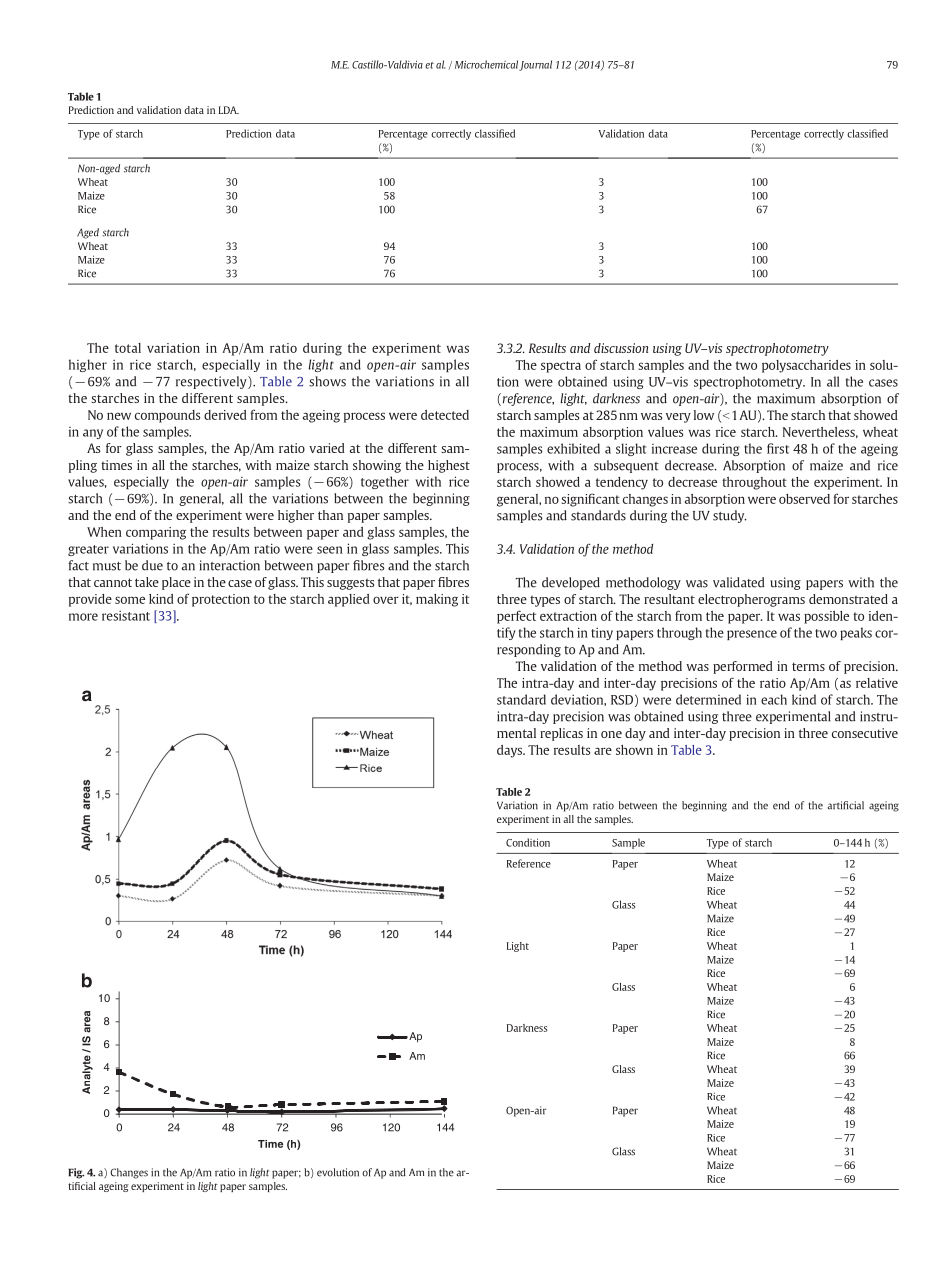 This image has height=1270, width=952. Describe the element at coordinates (510, 751) in the image. I see `days` at that location.
